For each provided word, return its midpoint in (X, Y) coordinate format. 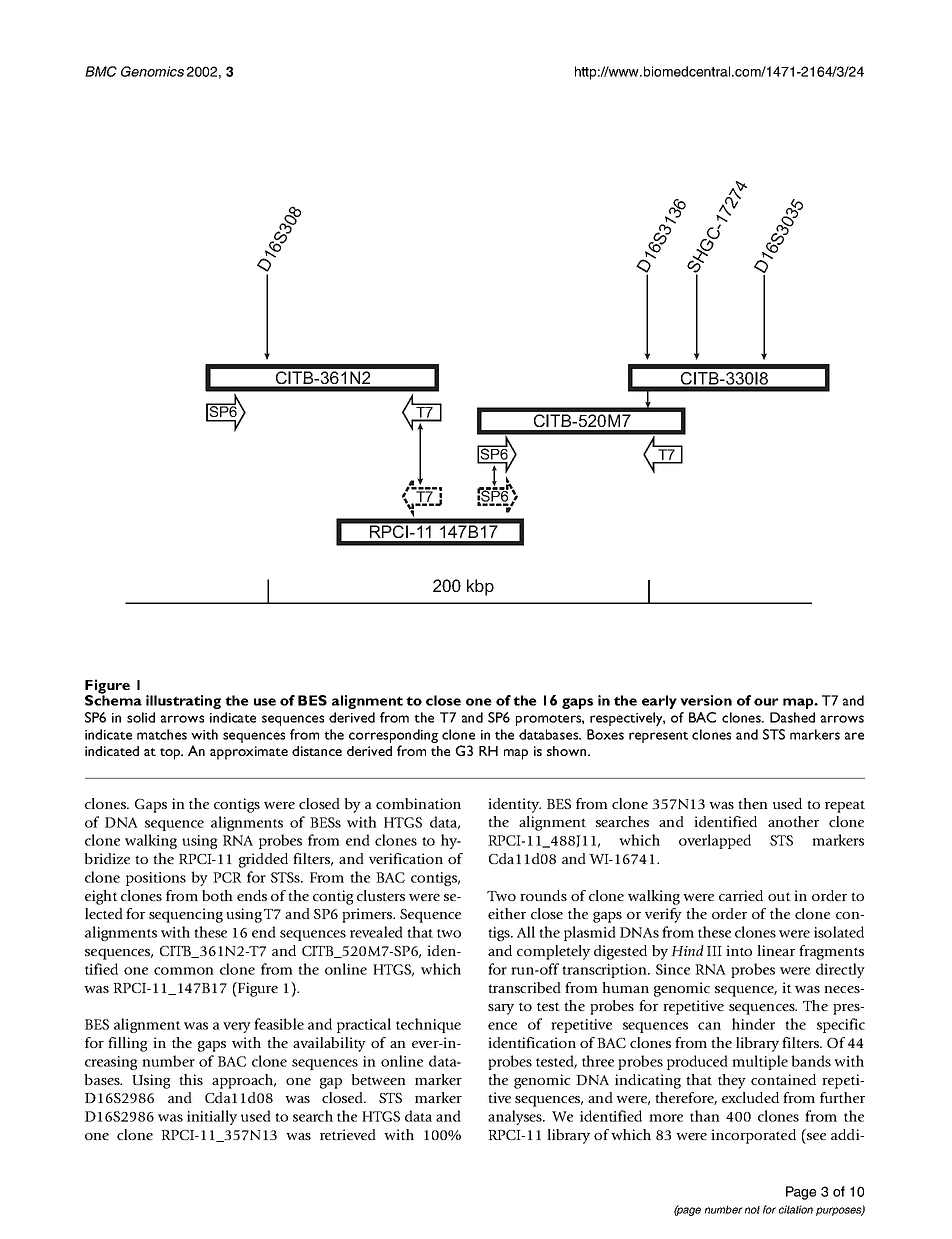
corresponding (393, 736)
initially (212, 1117)
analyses (516, 1117)
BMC (101, 71)
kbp (480, 587)
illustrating (183, 702)
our (766, 702)
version (706, 700)
